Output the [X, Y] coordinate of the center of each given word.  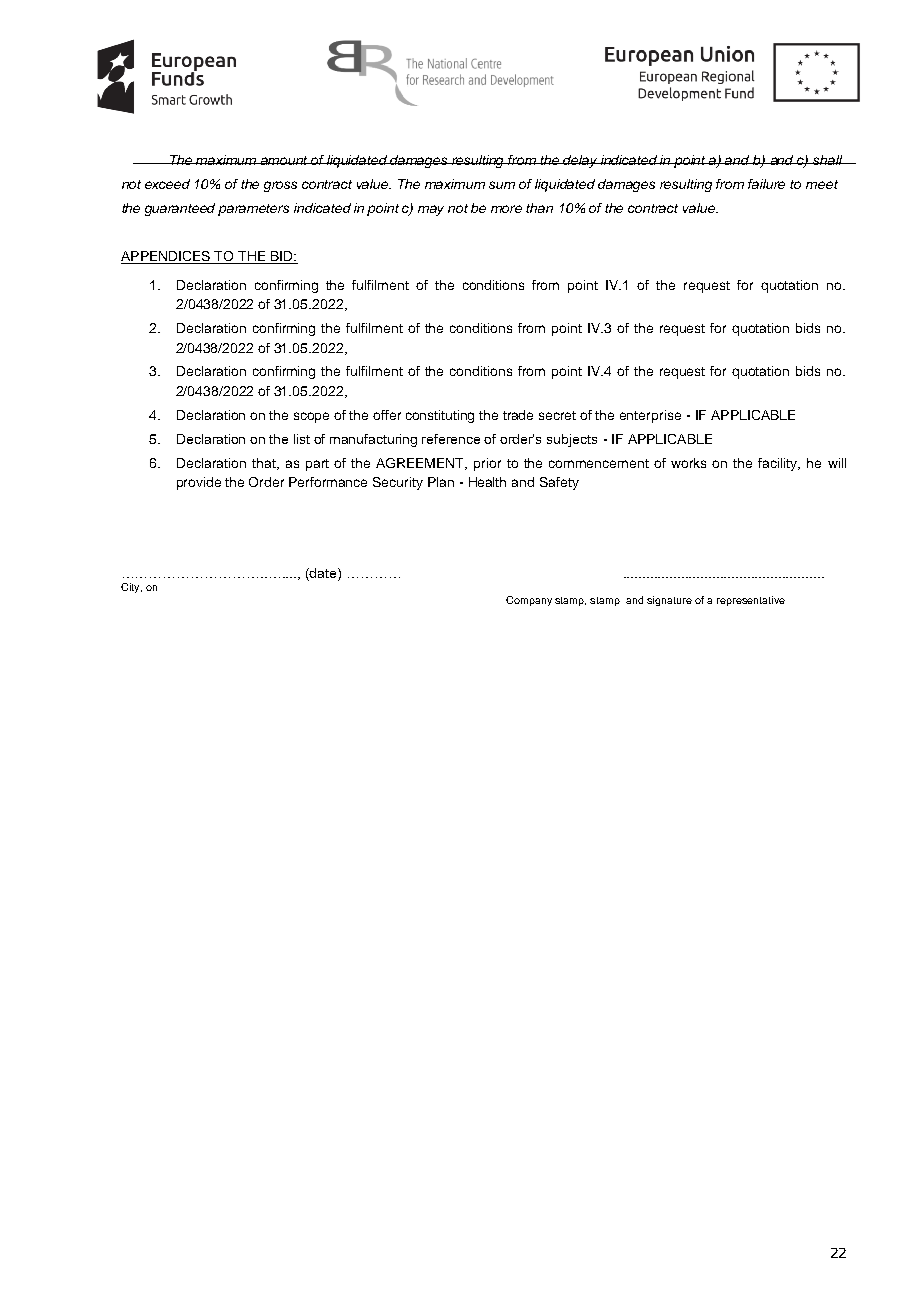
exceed [167, 184]
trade [518, 415]
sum [502, 185]
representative [751, 601]
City [131, 588]
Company [529, 601]
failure [766, 184]
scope [311, 417]
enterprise [650, 416]
